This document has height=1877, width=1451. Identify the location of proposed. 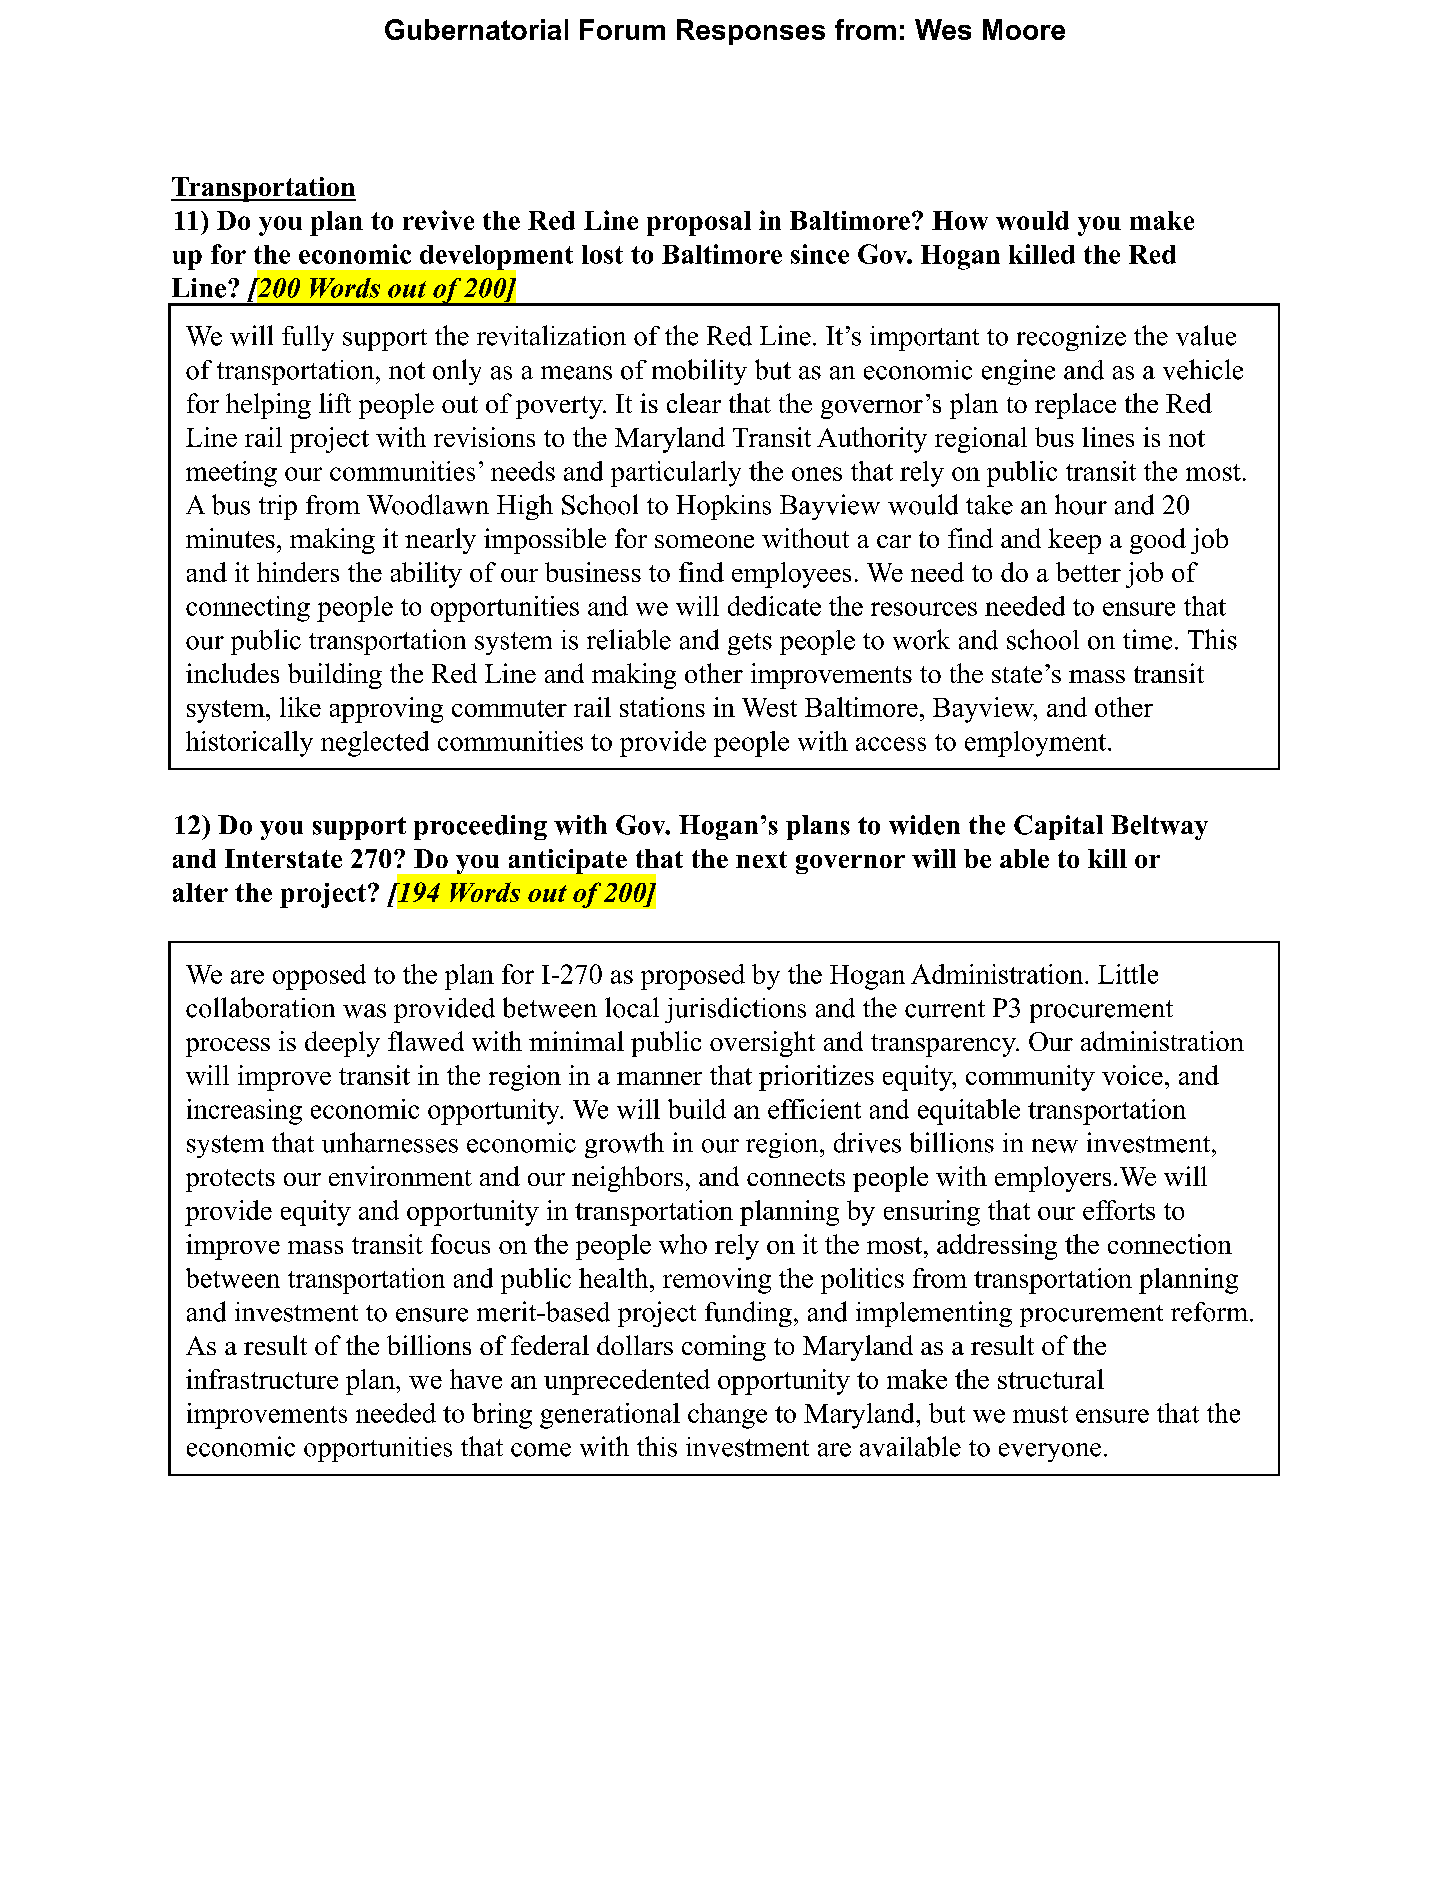
(693, 977).
